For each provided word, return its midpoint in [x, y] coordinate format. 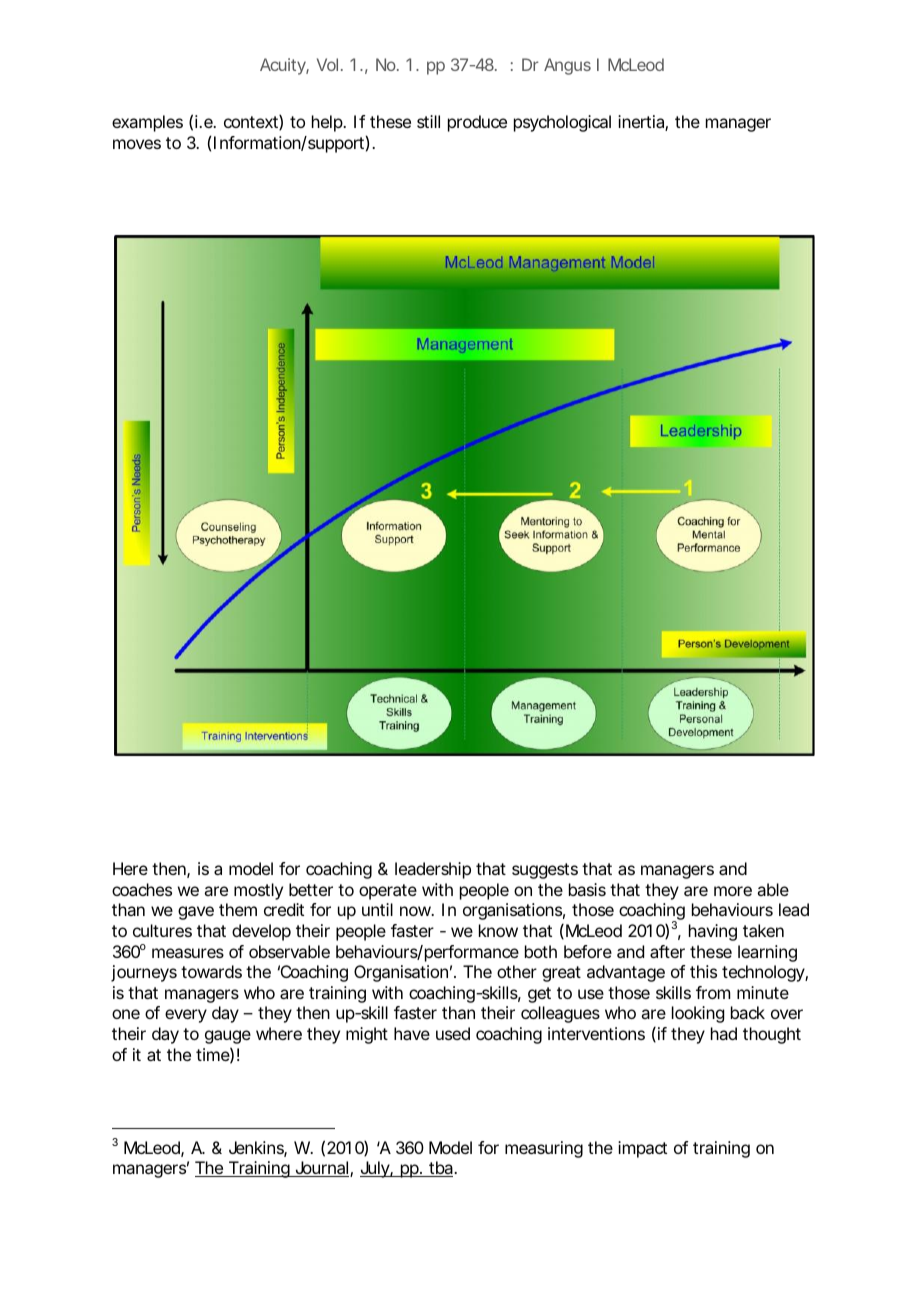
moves [137, 144]
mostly [258, 891]
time [213, 1054]
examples [147, 123]
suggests [545, 871]
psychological [562, 123]
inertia [641, 121]
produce [477, 123]
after [667, 951]
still [428, 121]
